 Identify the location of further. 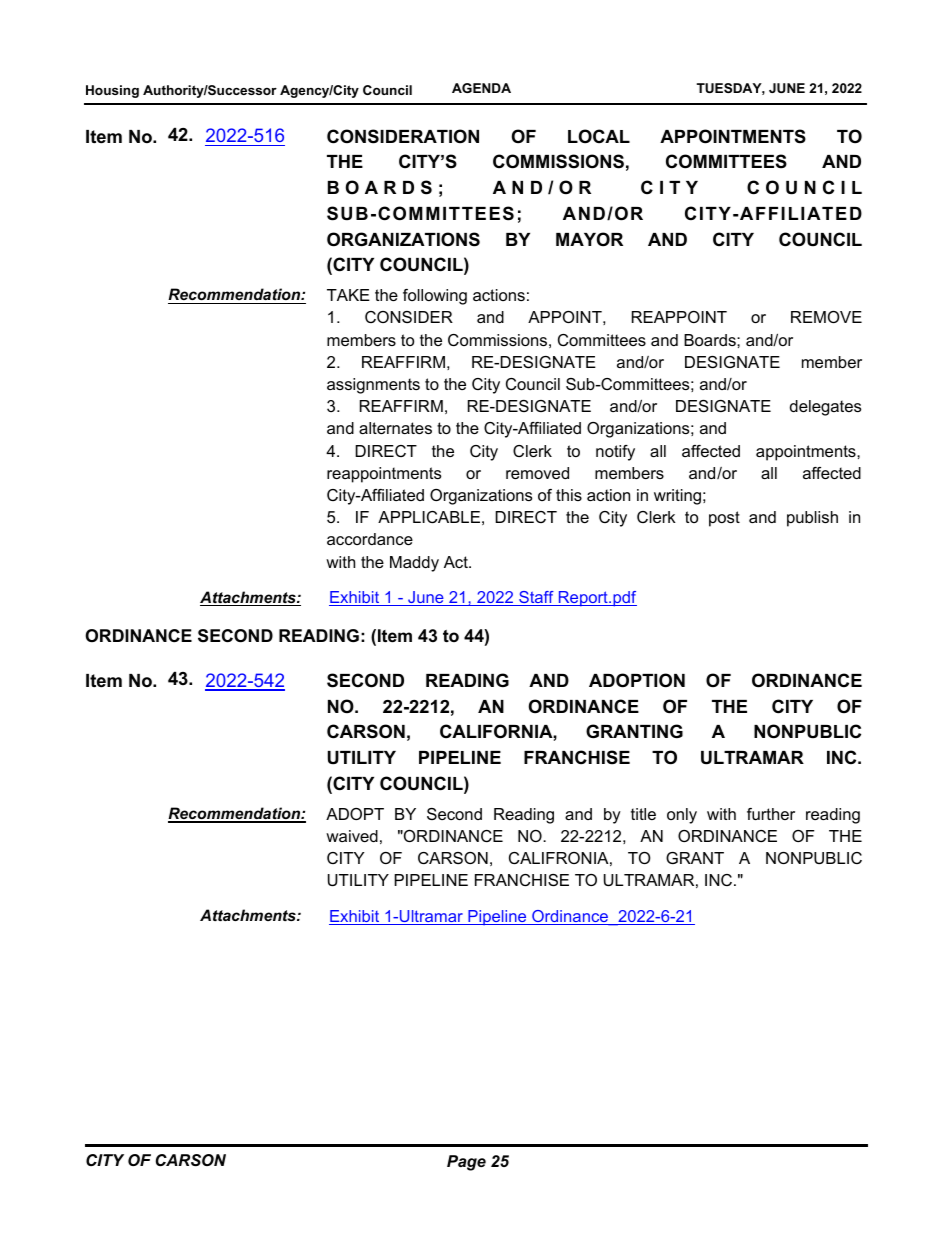
(771, 814).
